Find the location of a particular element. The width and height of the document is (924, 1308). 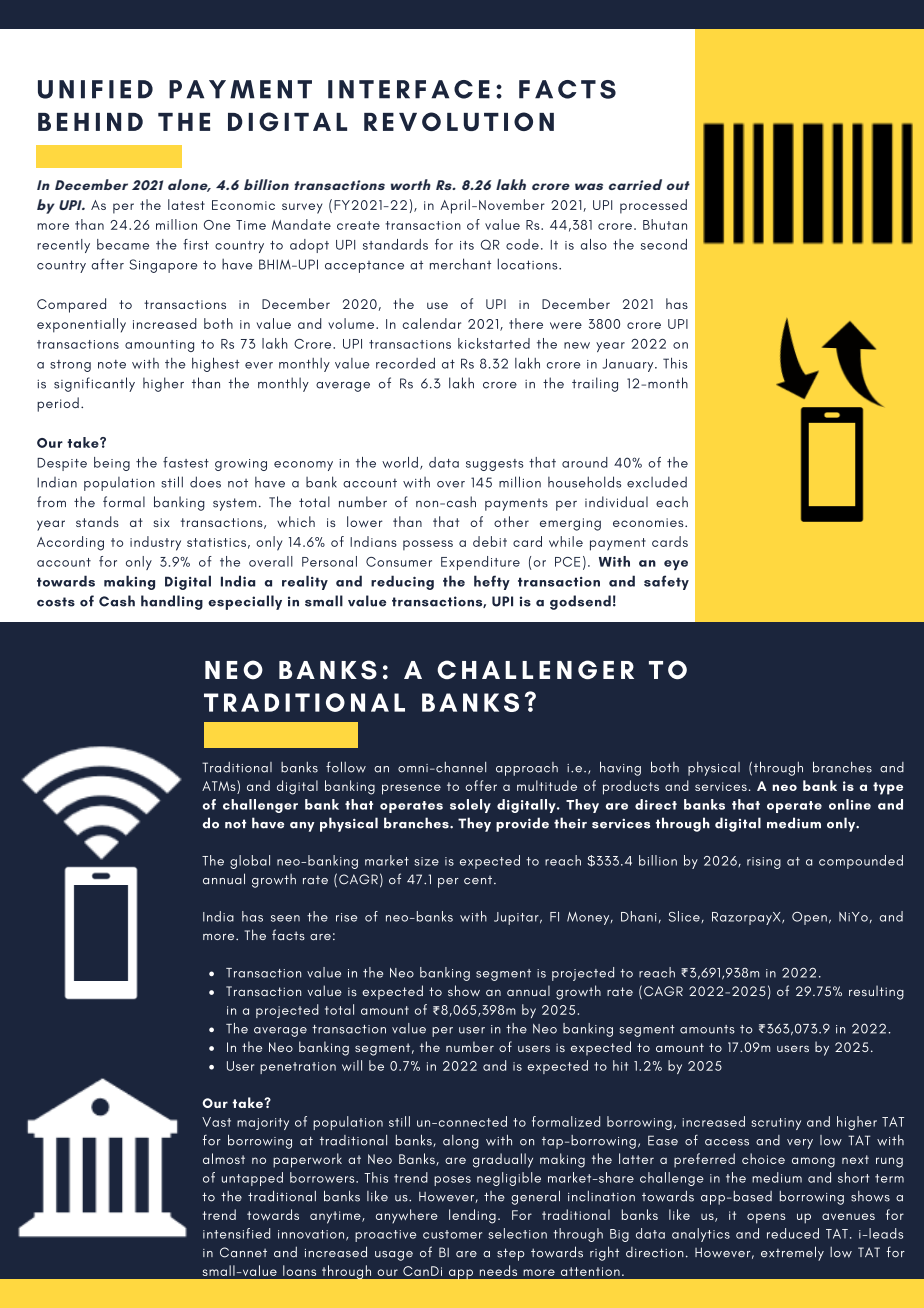

excluded is located at coordinates (657, 482).
